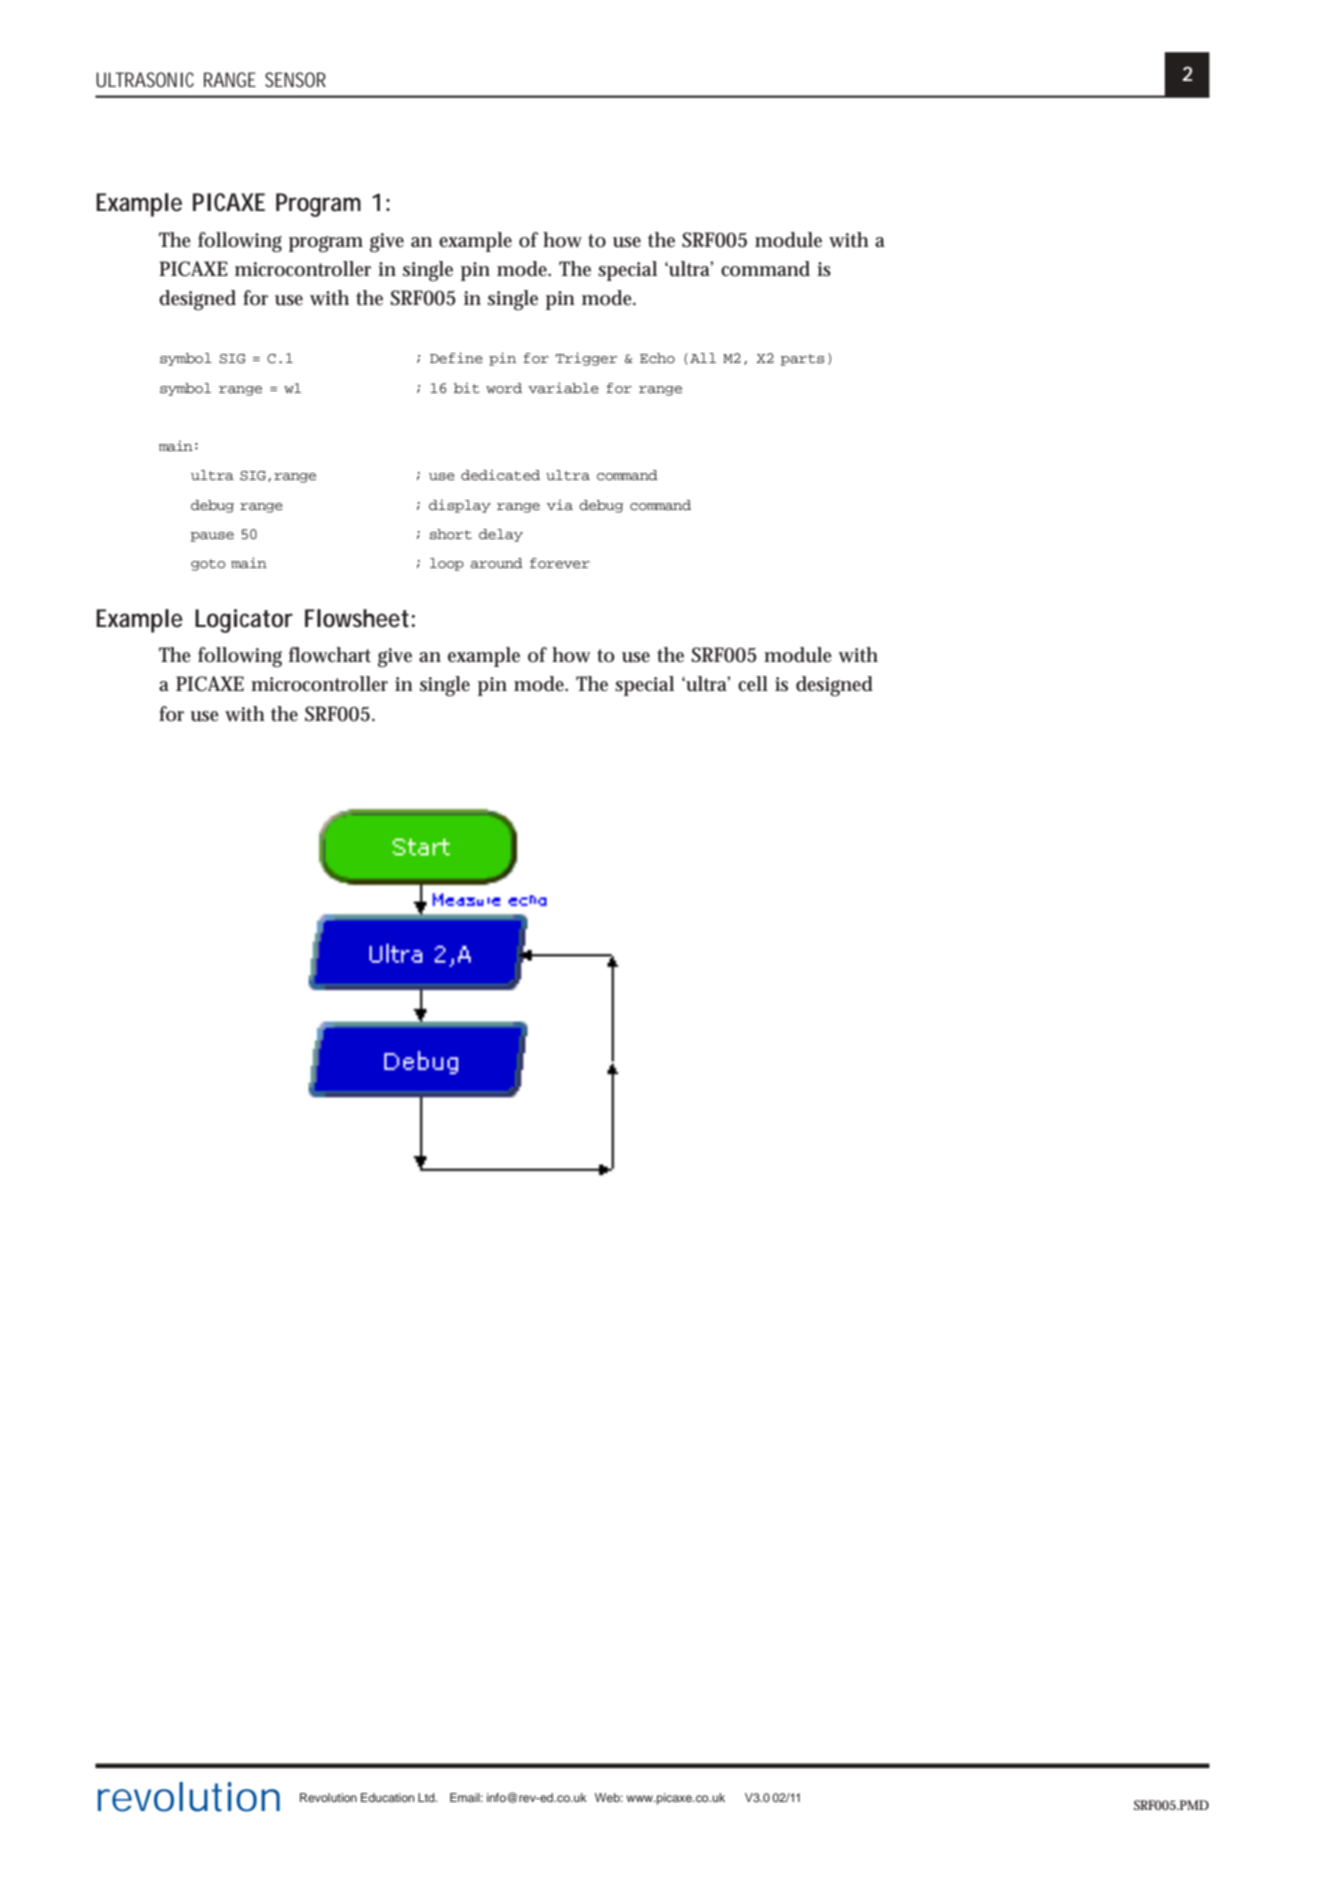 The height and width of the page is (1891, 1336). What do you see at coordinates (703, 358) in the page?
I see `All` at bounding box center [703, 358].
